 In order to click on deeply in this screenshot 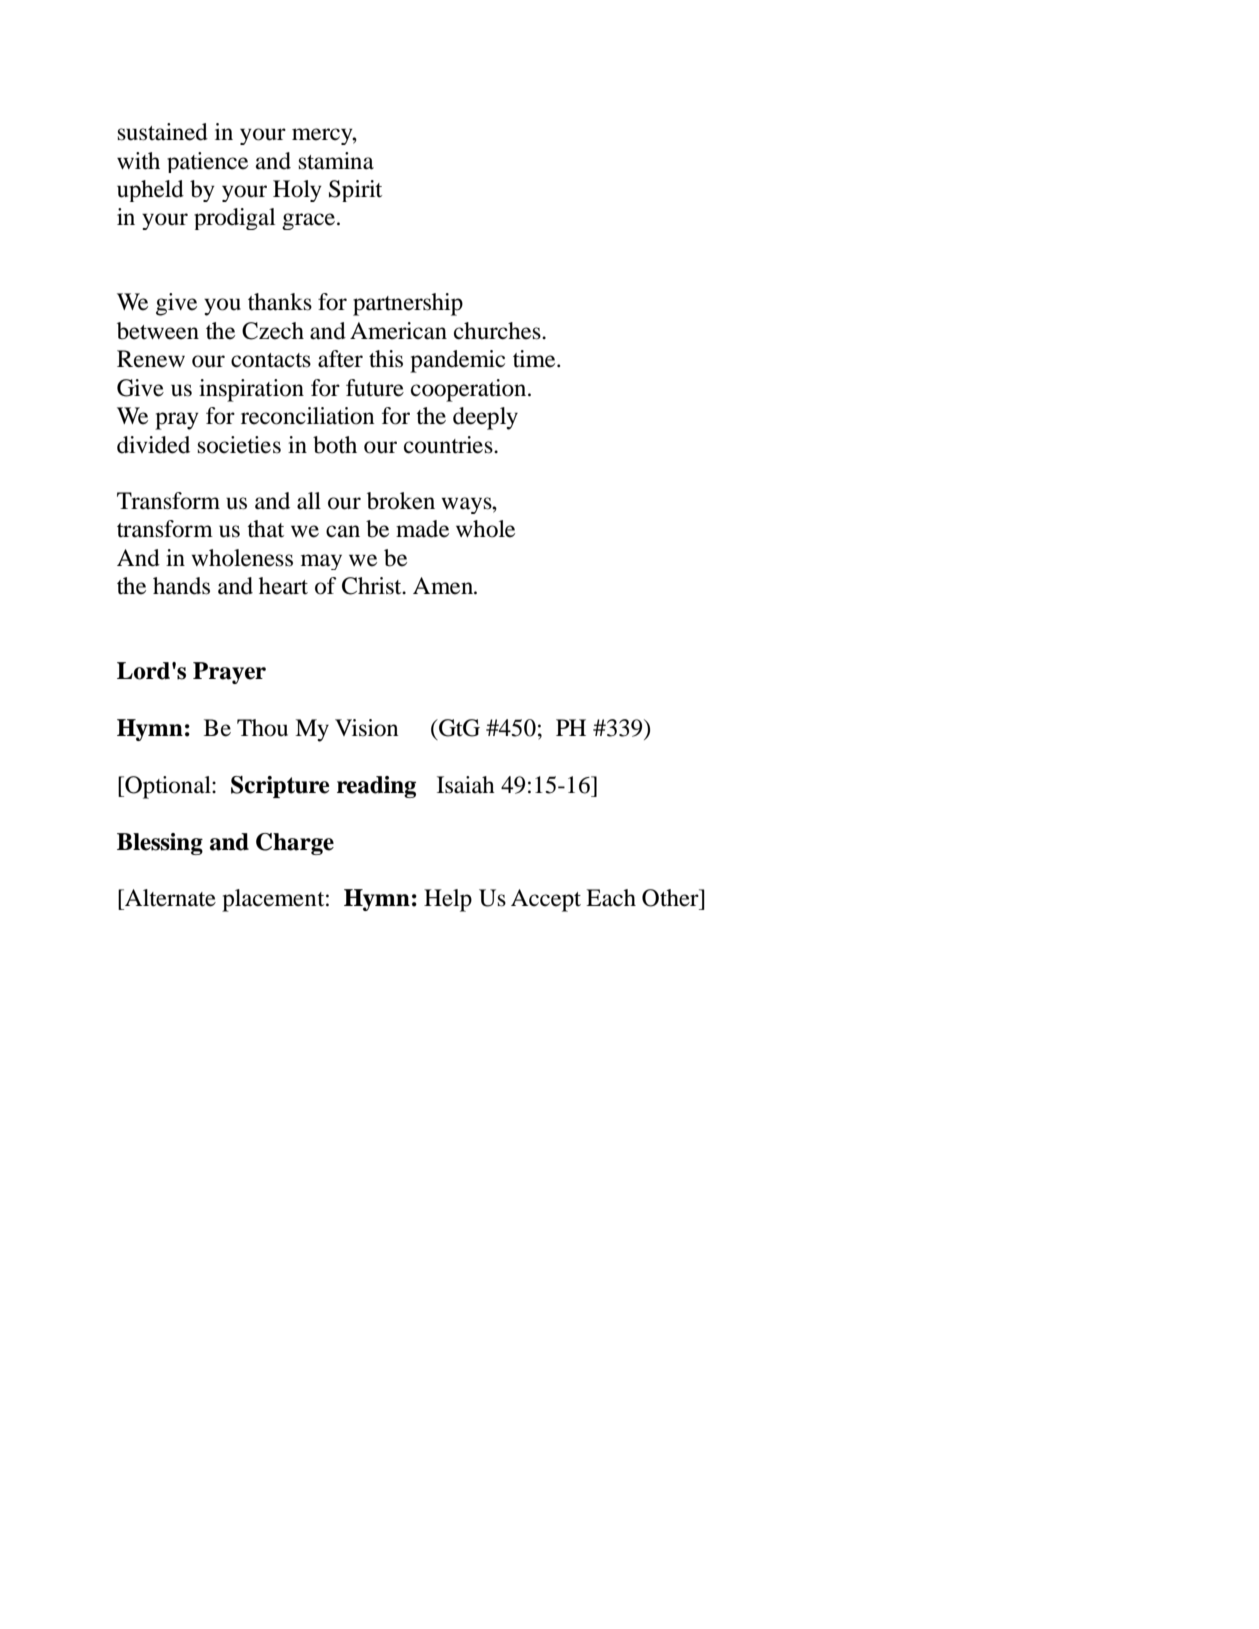, I will do `click(485, 418)`.
